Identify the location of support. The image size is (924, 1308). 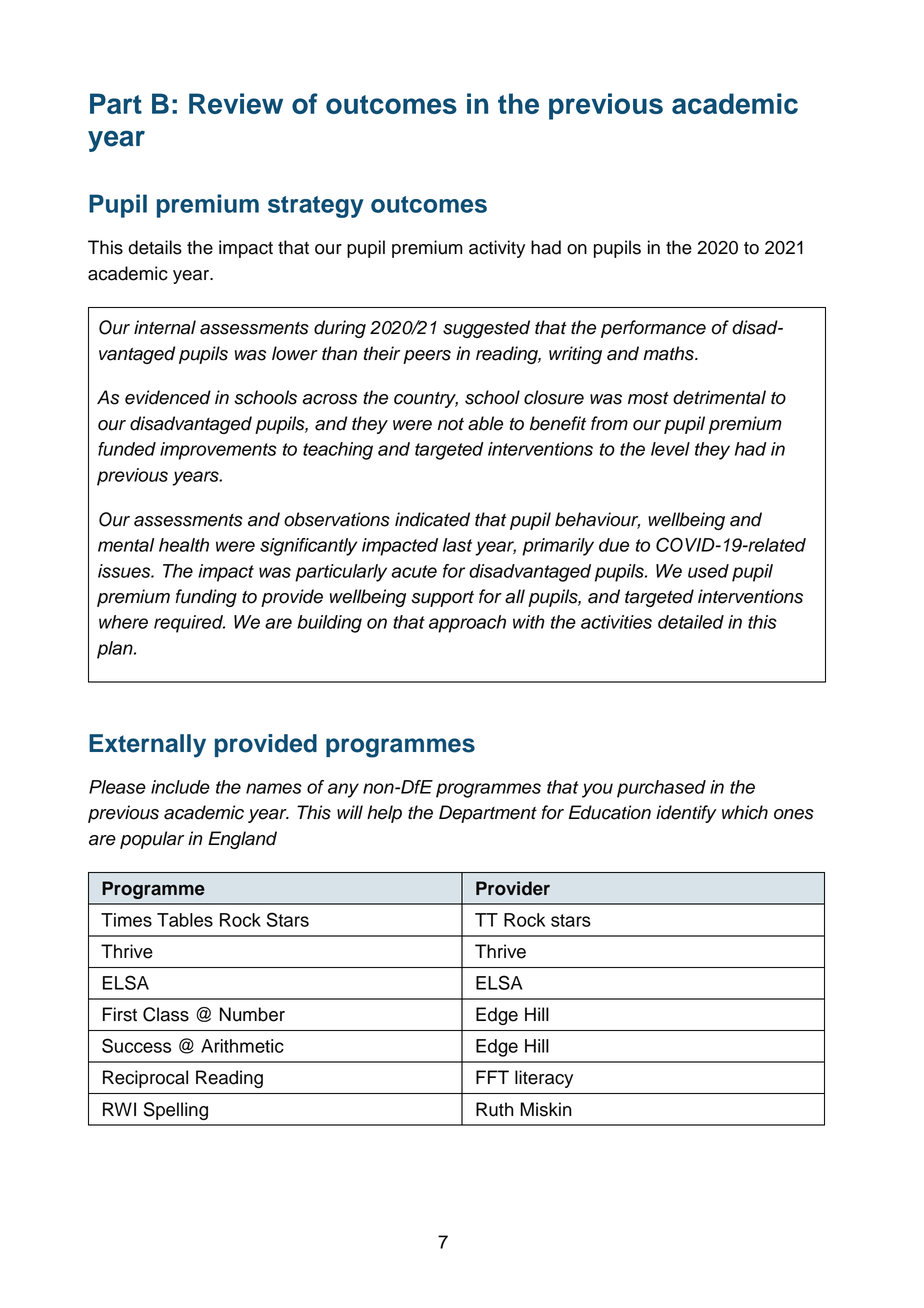
(442, 599).
